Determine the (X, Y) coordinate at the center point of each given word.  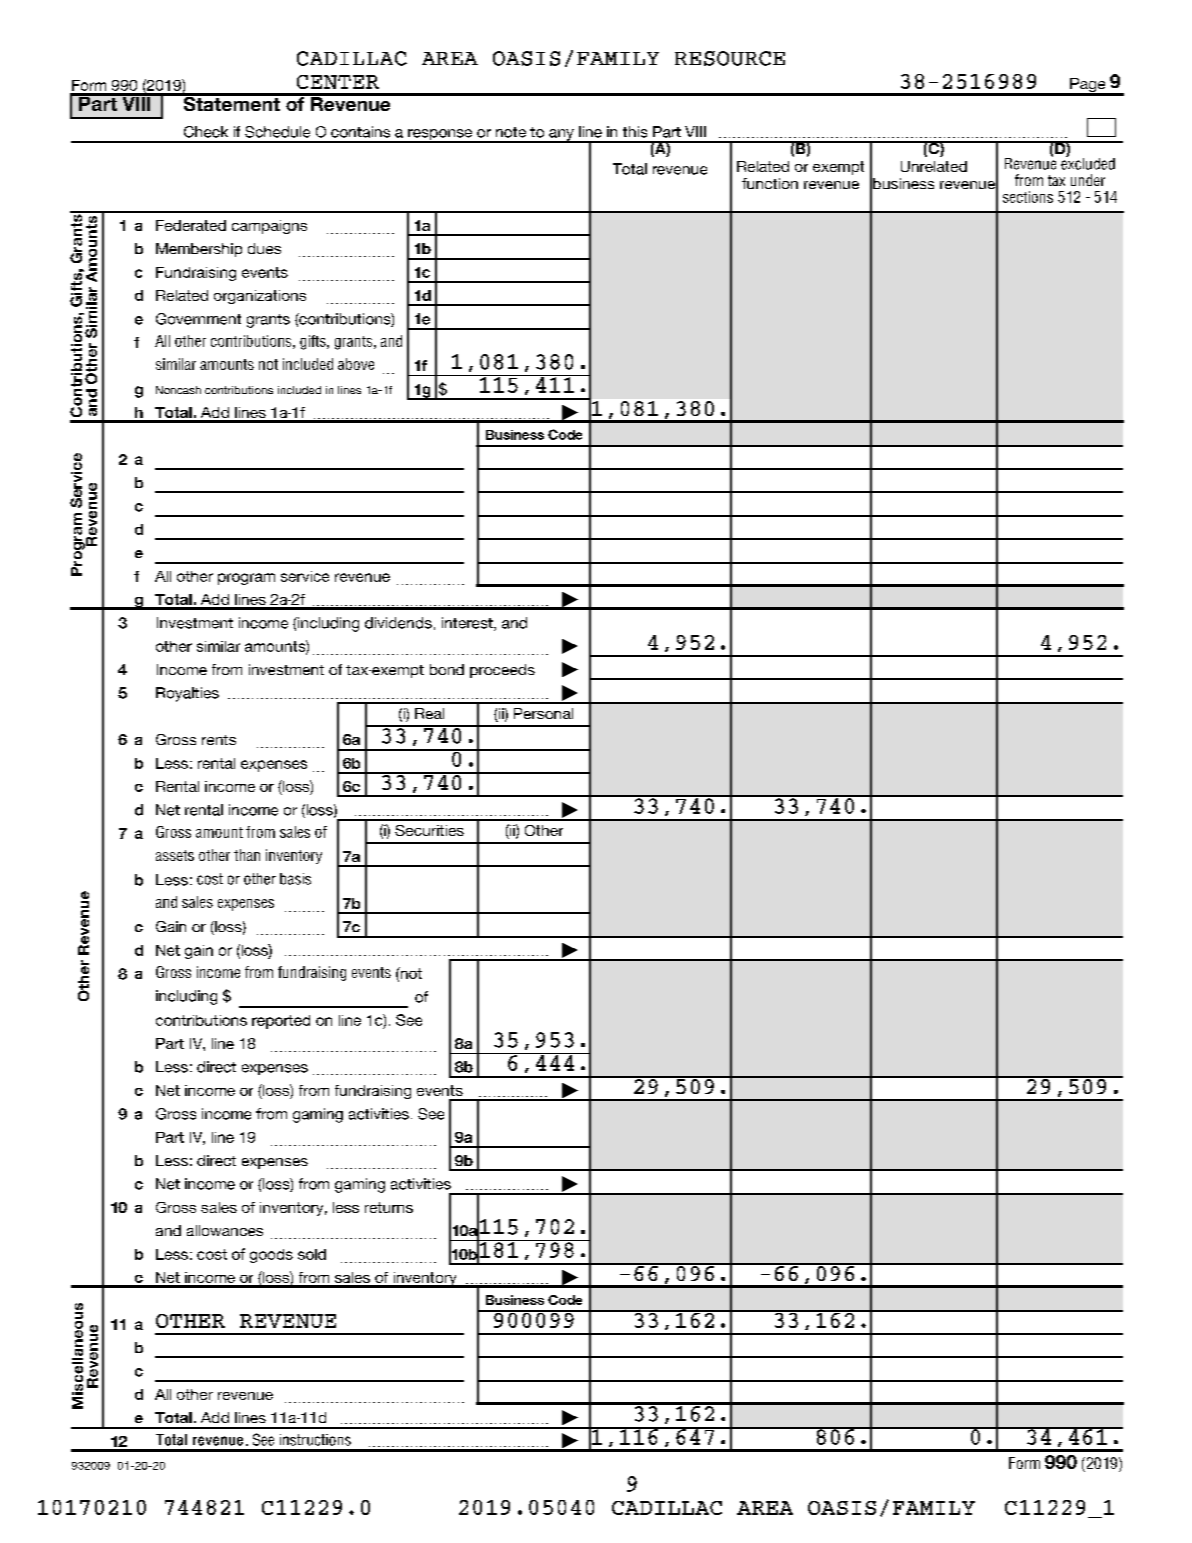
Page (1088, 86)
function (770, 183)
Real (429, 713)
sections (1028, 197)
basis (295, 879)
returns (389, 1207)
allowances (225, 1230)
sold (312, 1254)
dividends (398, 623)
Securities (429, 830)
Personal (543, 713)
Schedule (277, 132)
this (635, 132)
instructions (315, 1440)
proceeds (502, 671)
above (356, 364)
